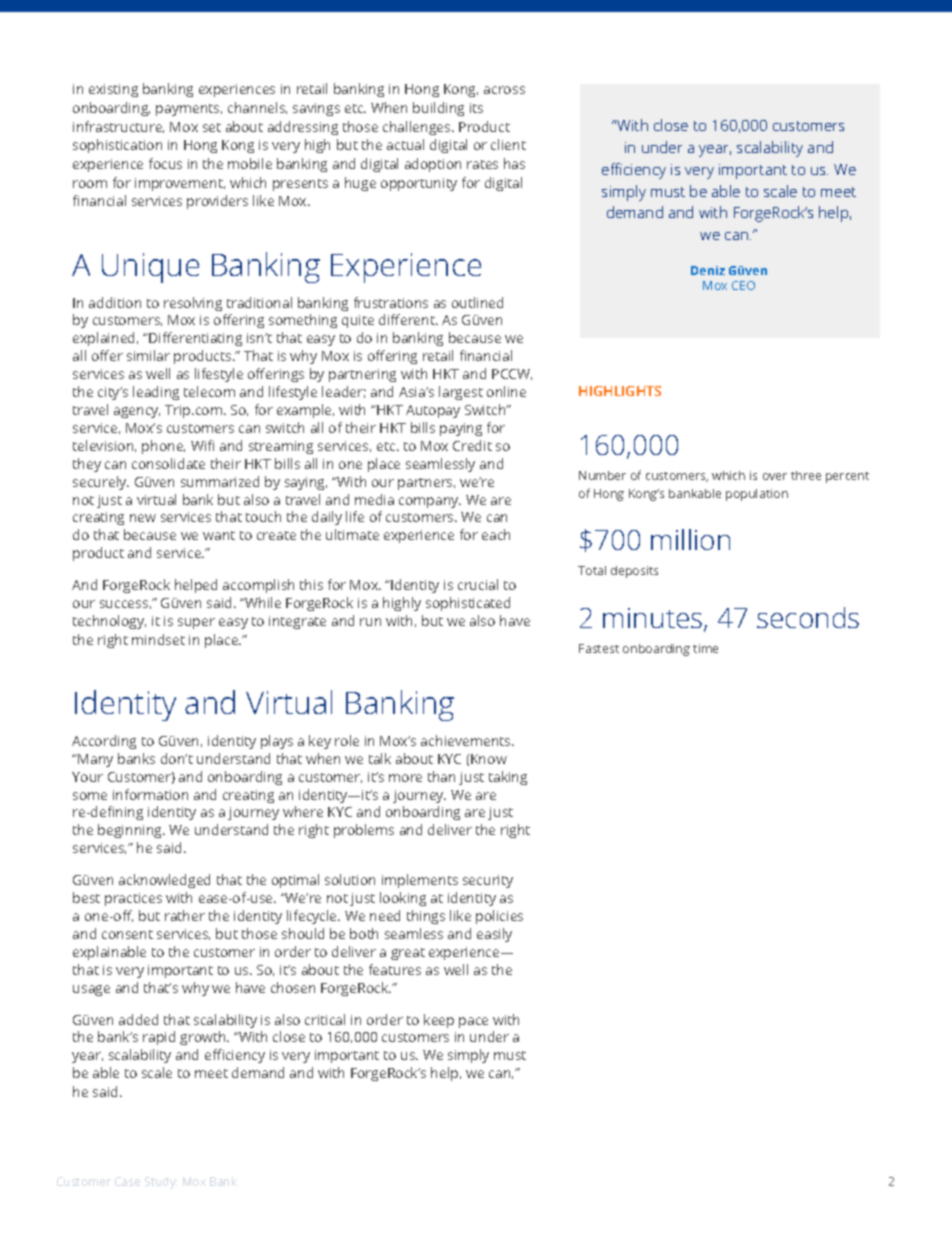 This page has width=952, height=1233. I want to click on Deniz, so click(708, 270).
